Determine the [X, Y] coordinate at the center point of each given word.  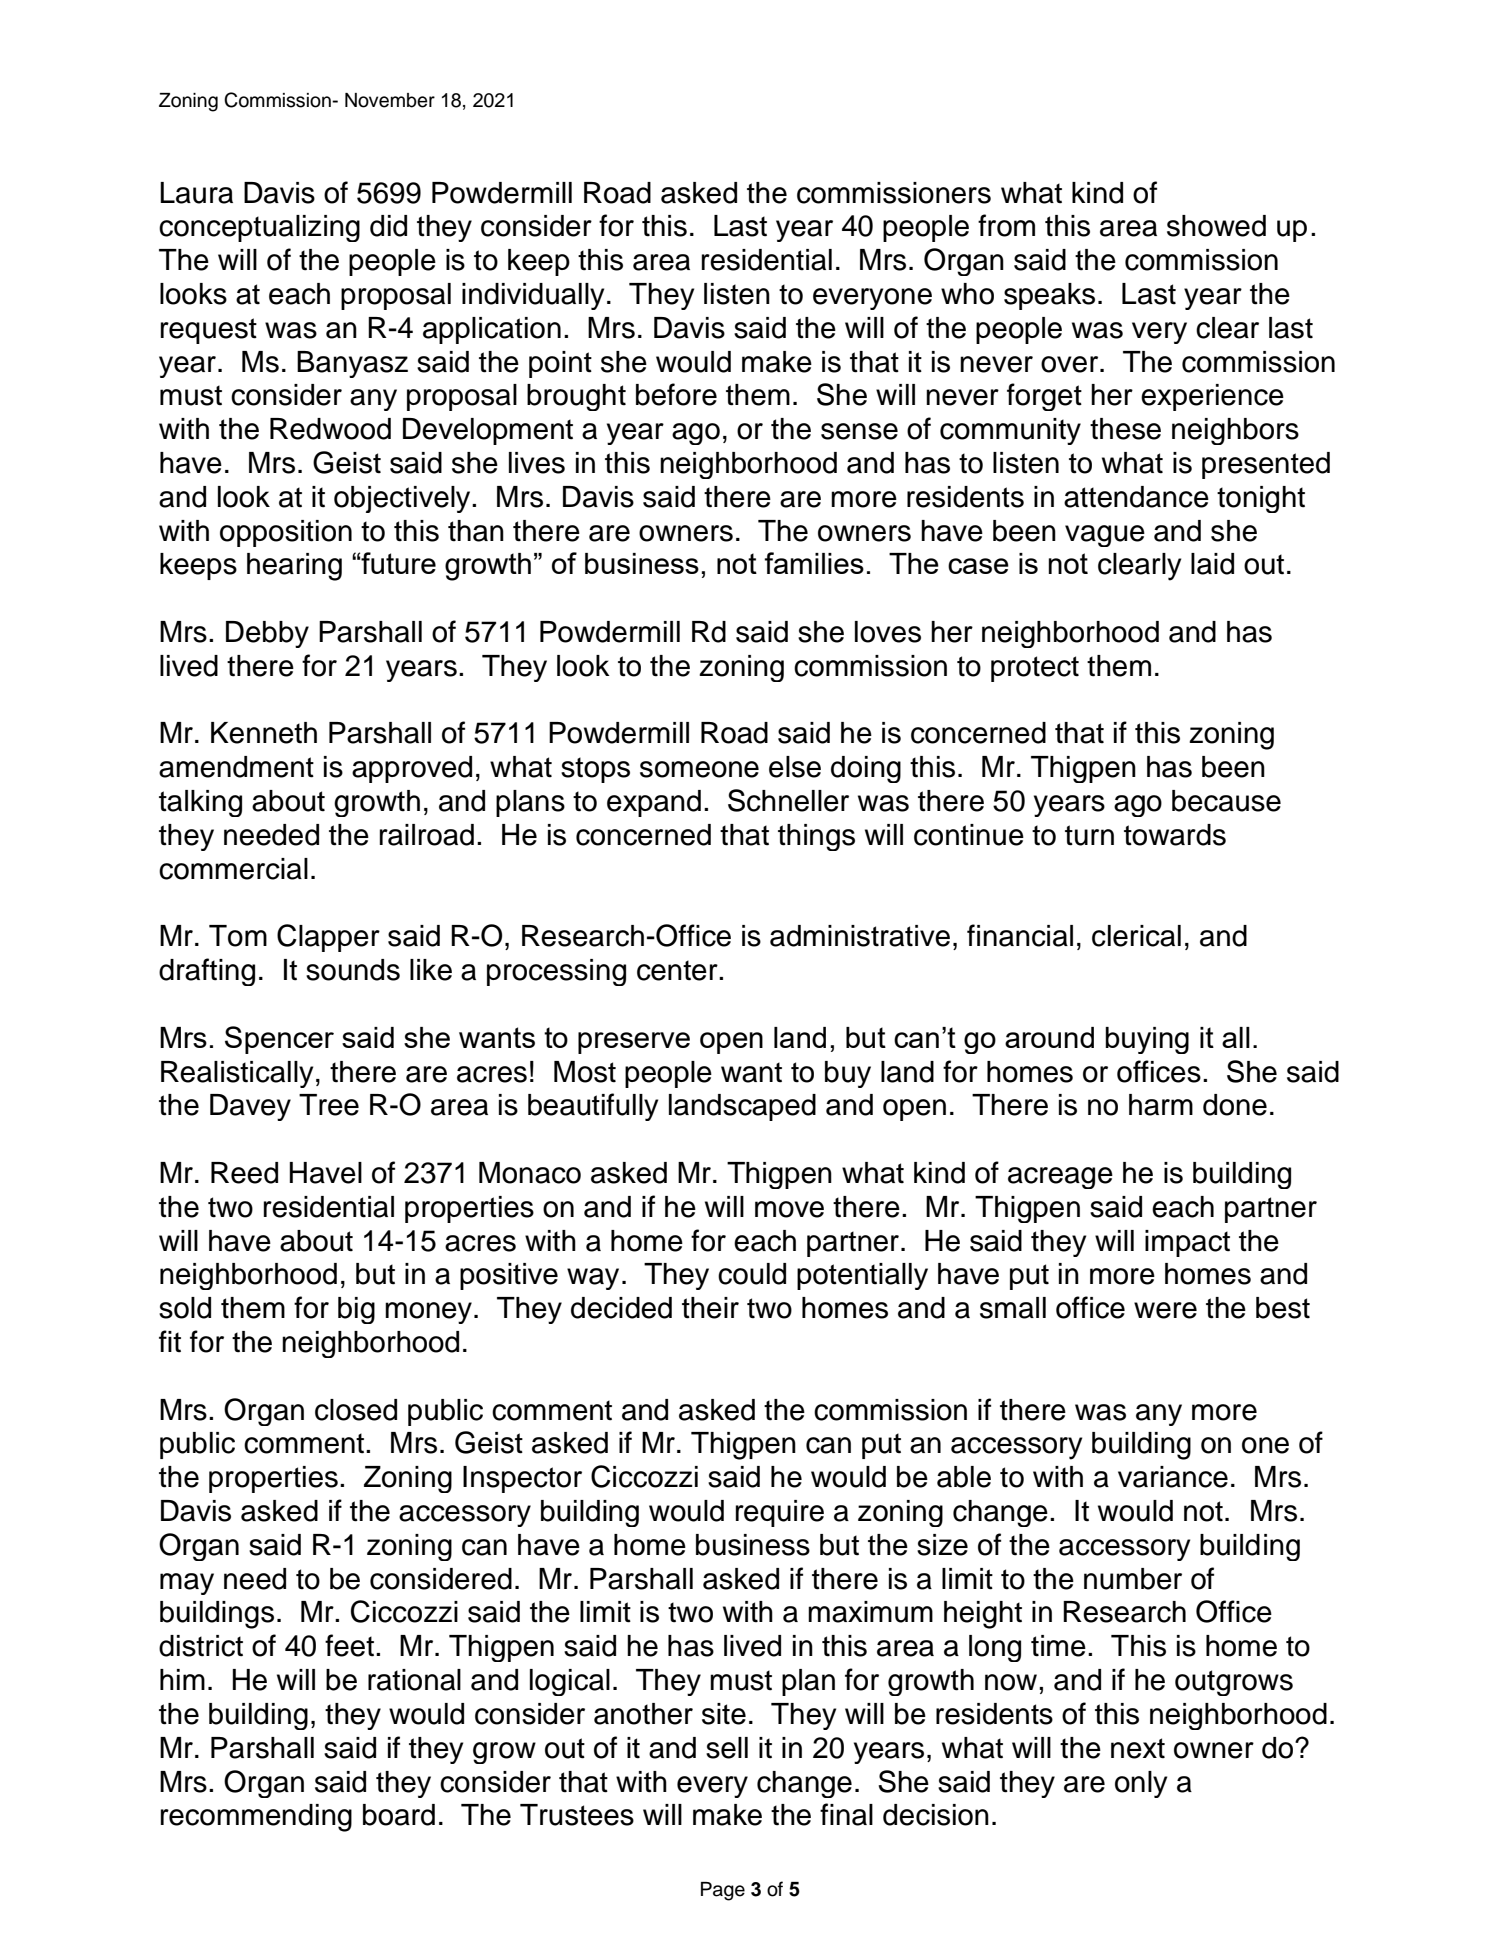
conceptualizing [259, 228]
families [814, 563]
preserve [634, 1043]
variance [1173, 1477]
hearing [294, 567]
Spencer [279, 1040]
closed [356, 1410]
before [676, 394]
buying [1147, 1040]
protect [1035, 669]
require [780, 1513]
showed [1216, 226]
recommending [256, 1818]
